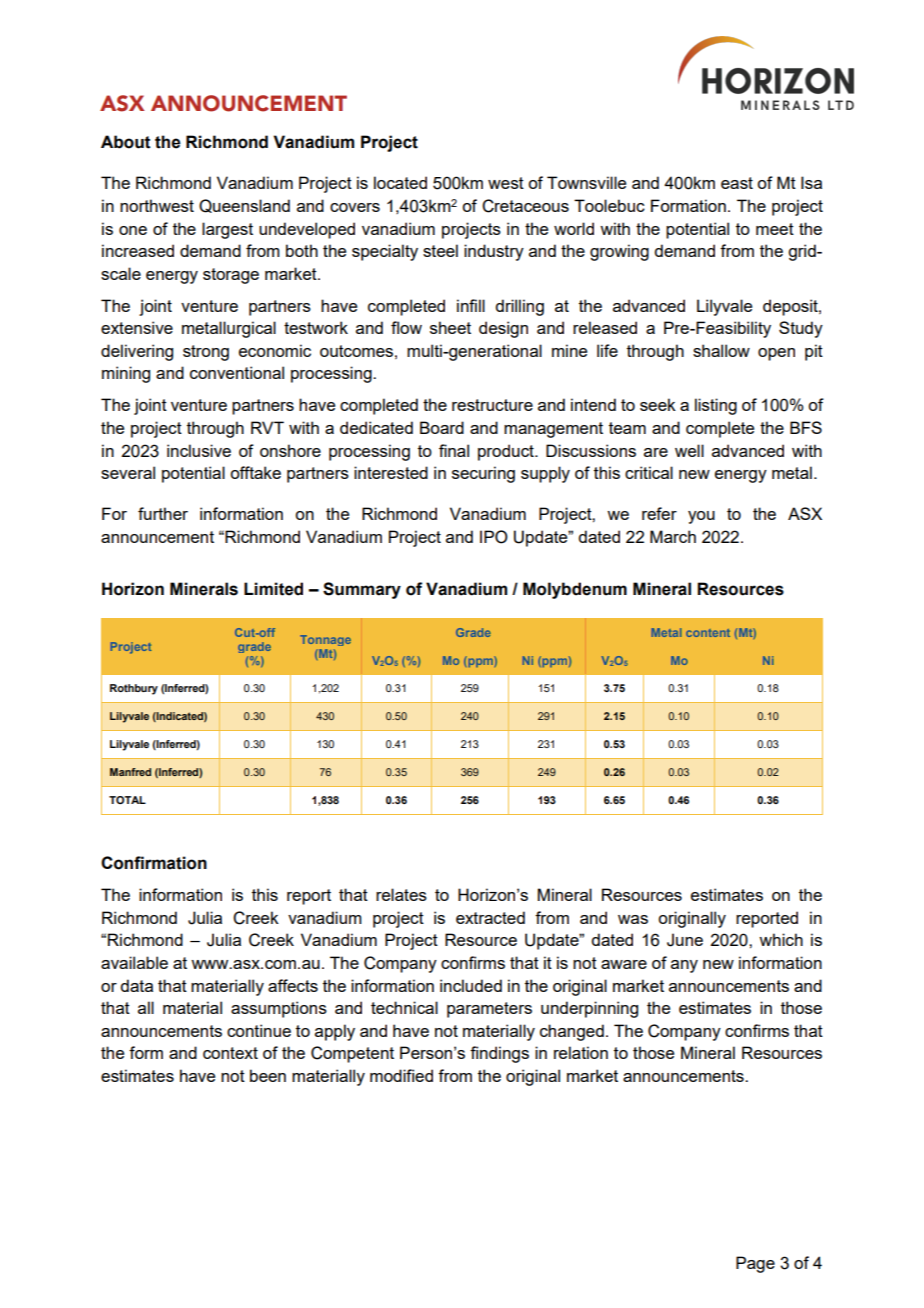  What do you see at coordinates (401, 1075) in the image?
I see `modified` at bounding box center [401, 1075].
